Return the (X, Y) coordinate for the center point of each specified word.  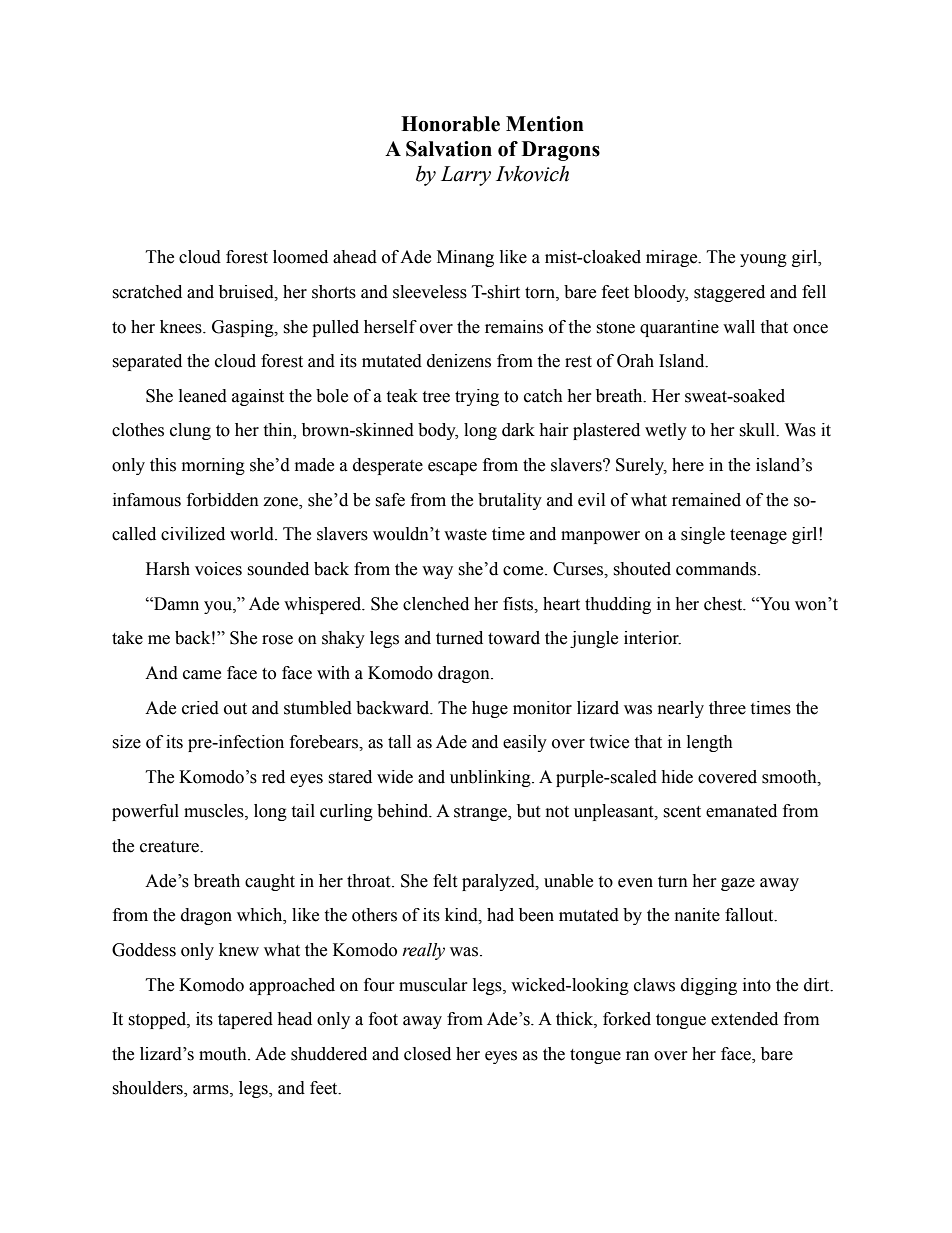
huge (490, 709)
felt (445, 881)
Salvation (449, 149)
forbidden (223, 500)
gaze (738, 884)
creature (171, 847)
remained (706, 500)
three (727, 708)
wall (739, 327)
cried (200, 708)
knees (182, 327)
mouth (224, 1054)
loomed (300, 257)
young (763, 260)
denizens (459, 361)
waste (465, 535)
